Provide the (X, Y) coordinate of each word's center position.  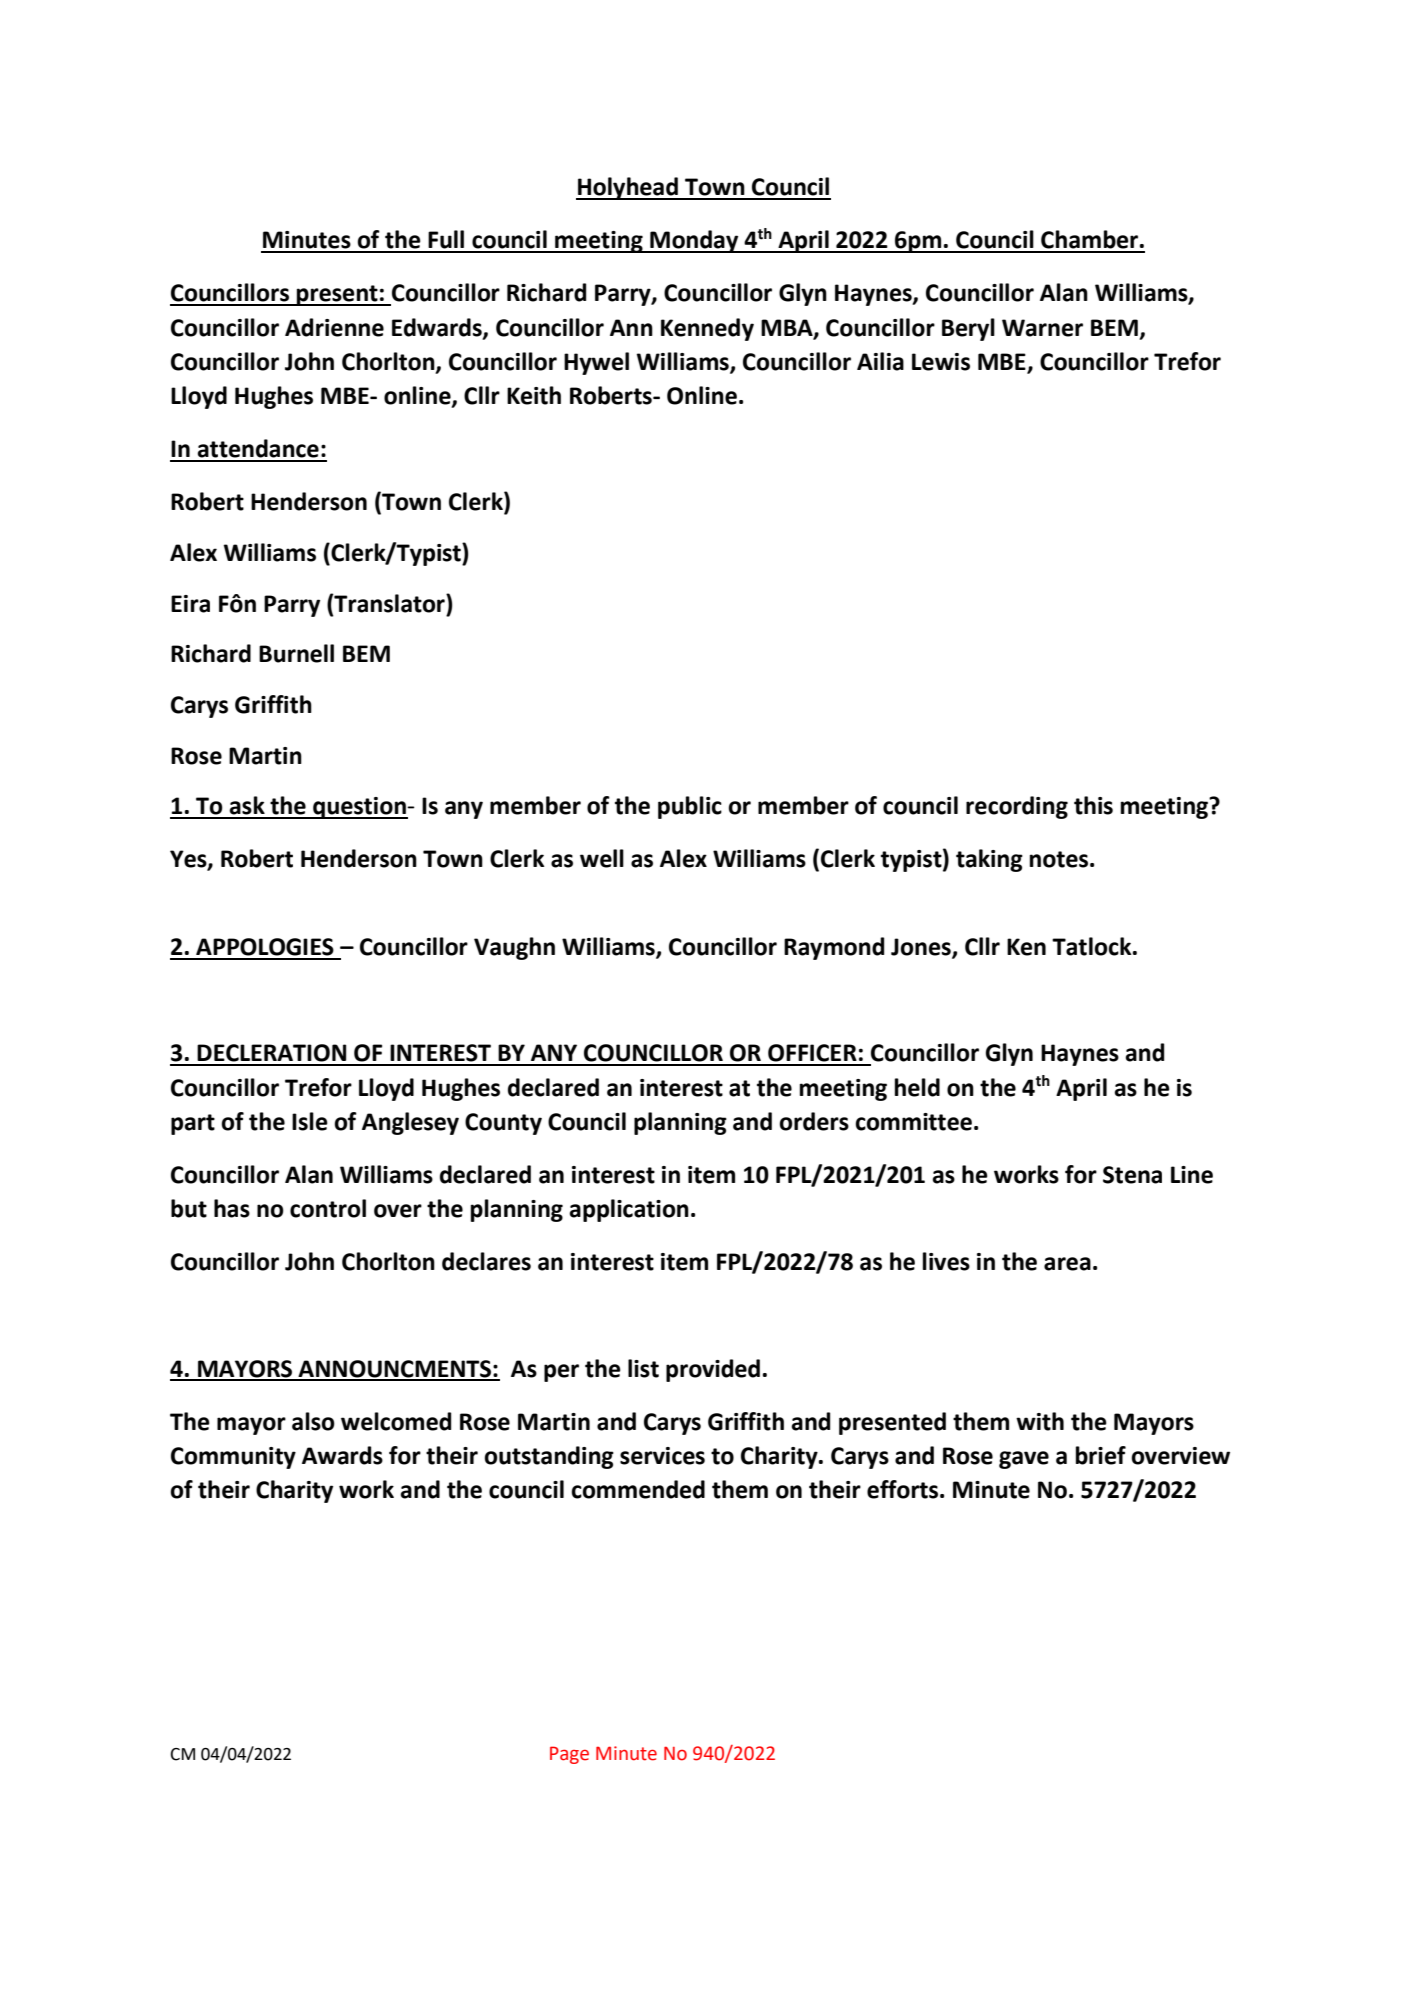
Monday (694, 241)
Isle (310, 1121)
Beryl (968, 329)
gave (1024, 1460)
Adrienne (334, 327)
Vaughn (514, 948)
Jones (922, 948)
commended (638, 1489)
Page (569, 1755)
